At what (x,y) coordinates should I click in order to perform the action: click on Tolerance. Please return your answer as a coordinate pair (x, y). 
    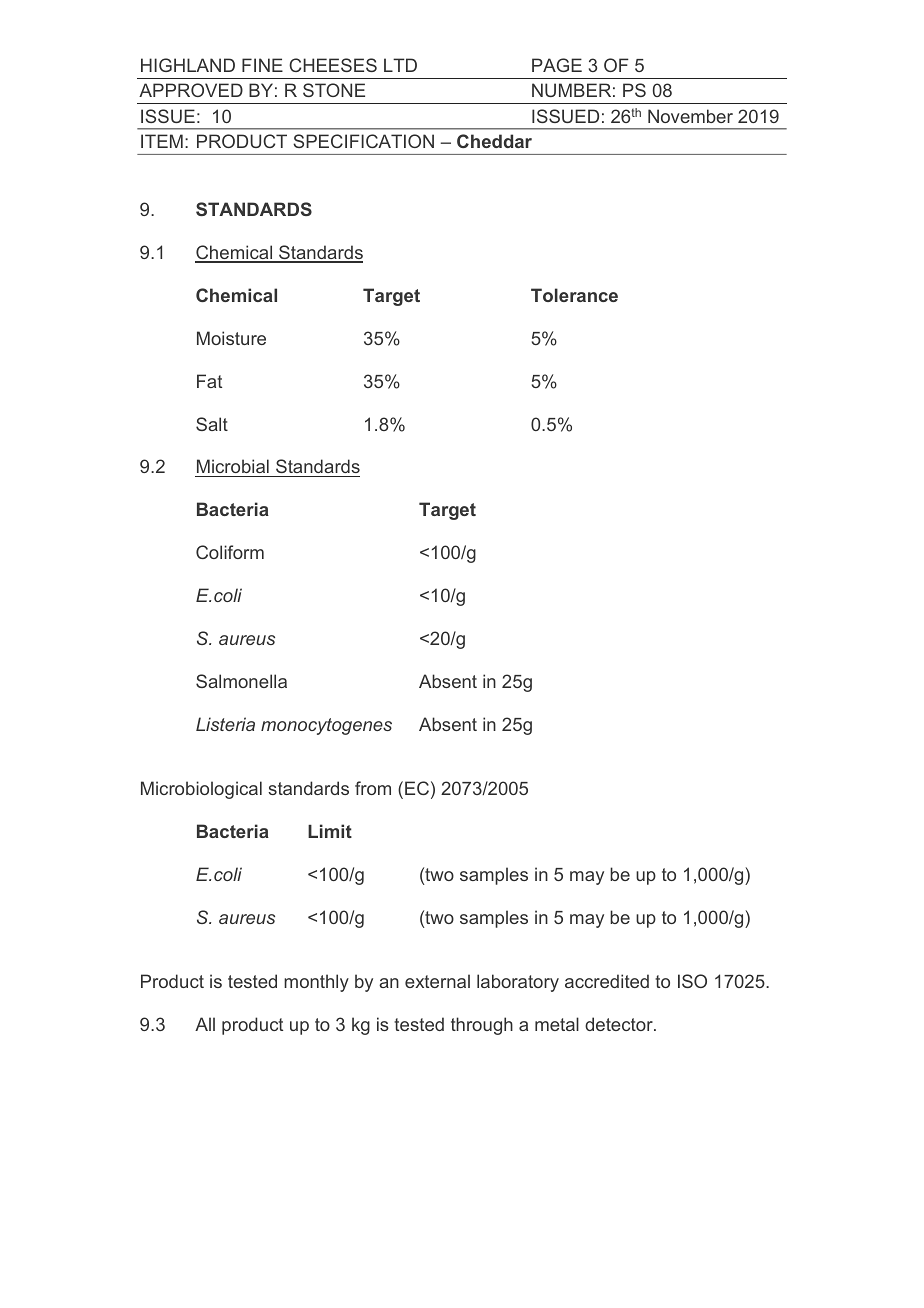
    Looking at the image, I should click on (574, 295).
